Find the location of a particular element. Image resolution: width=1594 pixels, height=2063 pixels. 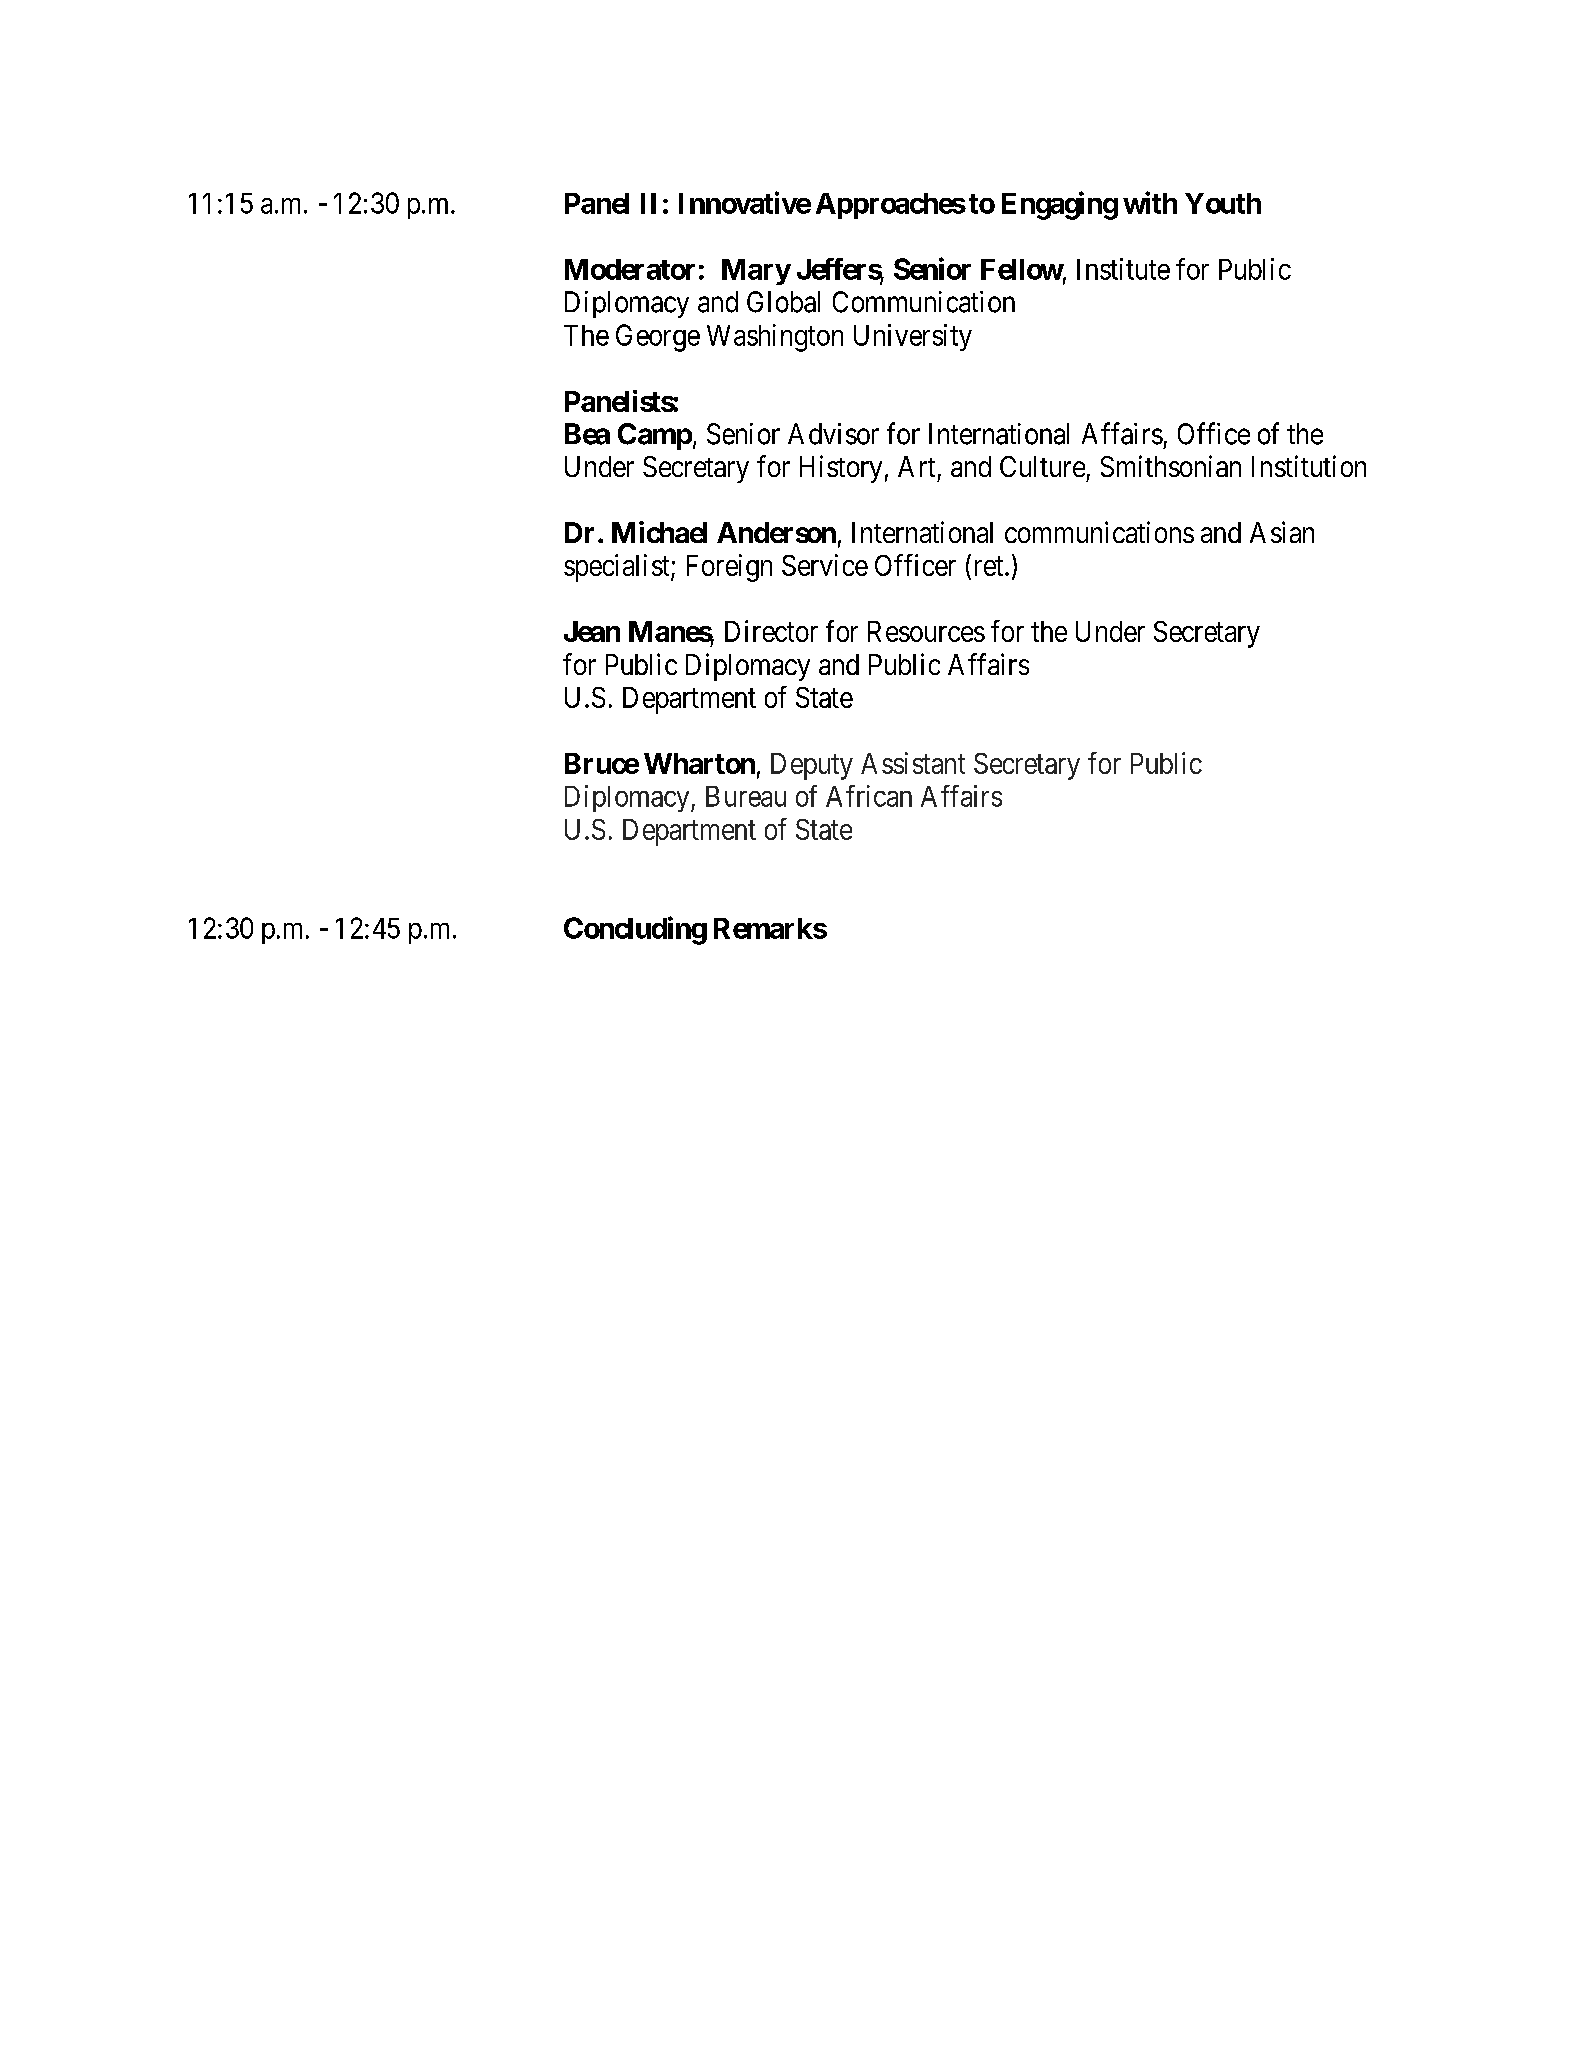

with is located at coordinates (1150, 202).
